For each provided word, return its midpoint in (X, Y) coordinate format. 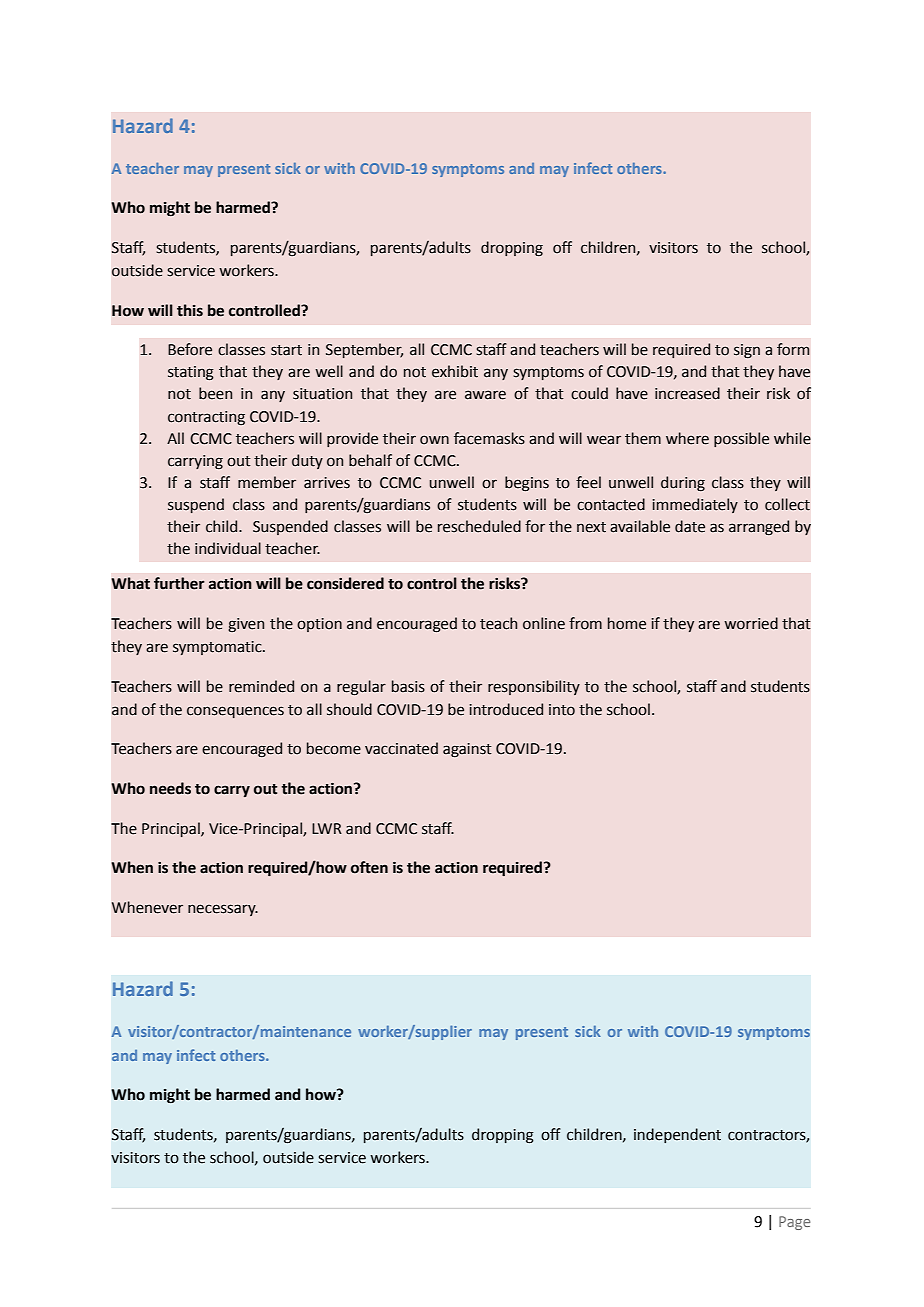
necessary (223, 910)
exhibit (455, 371)
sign (747, 351)
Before (190, 349)
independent (677, 1135)
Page (794, 1223)
